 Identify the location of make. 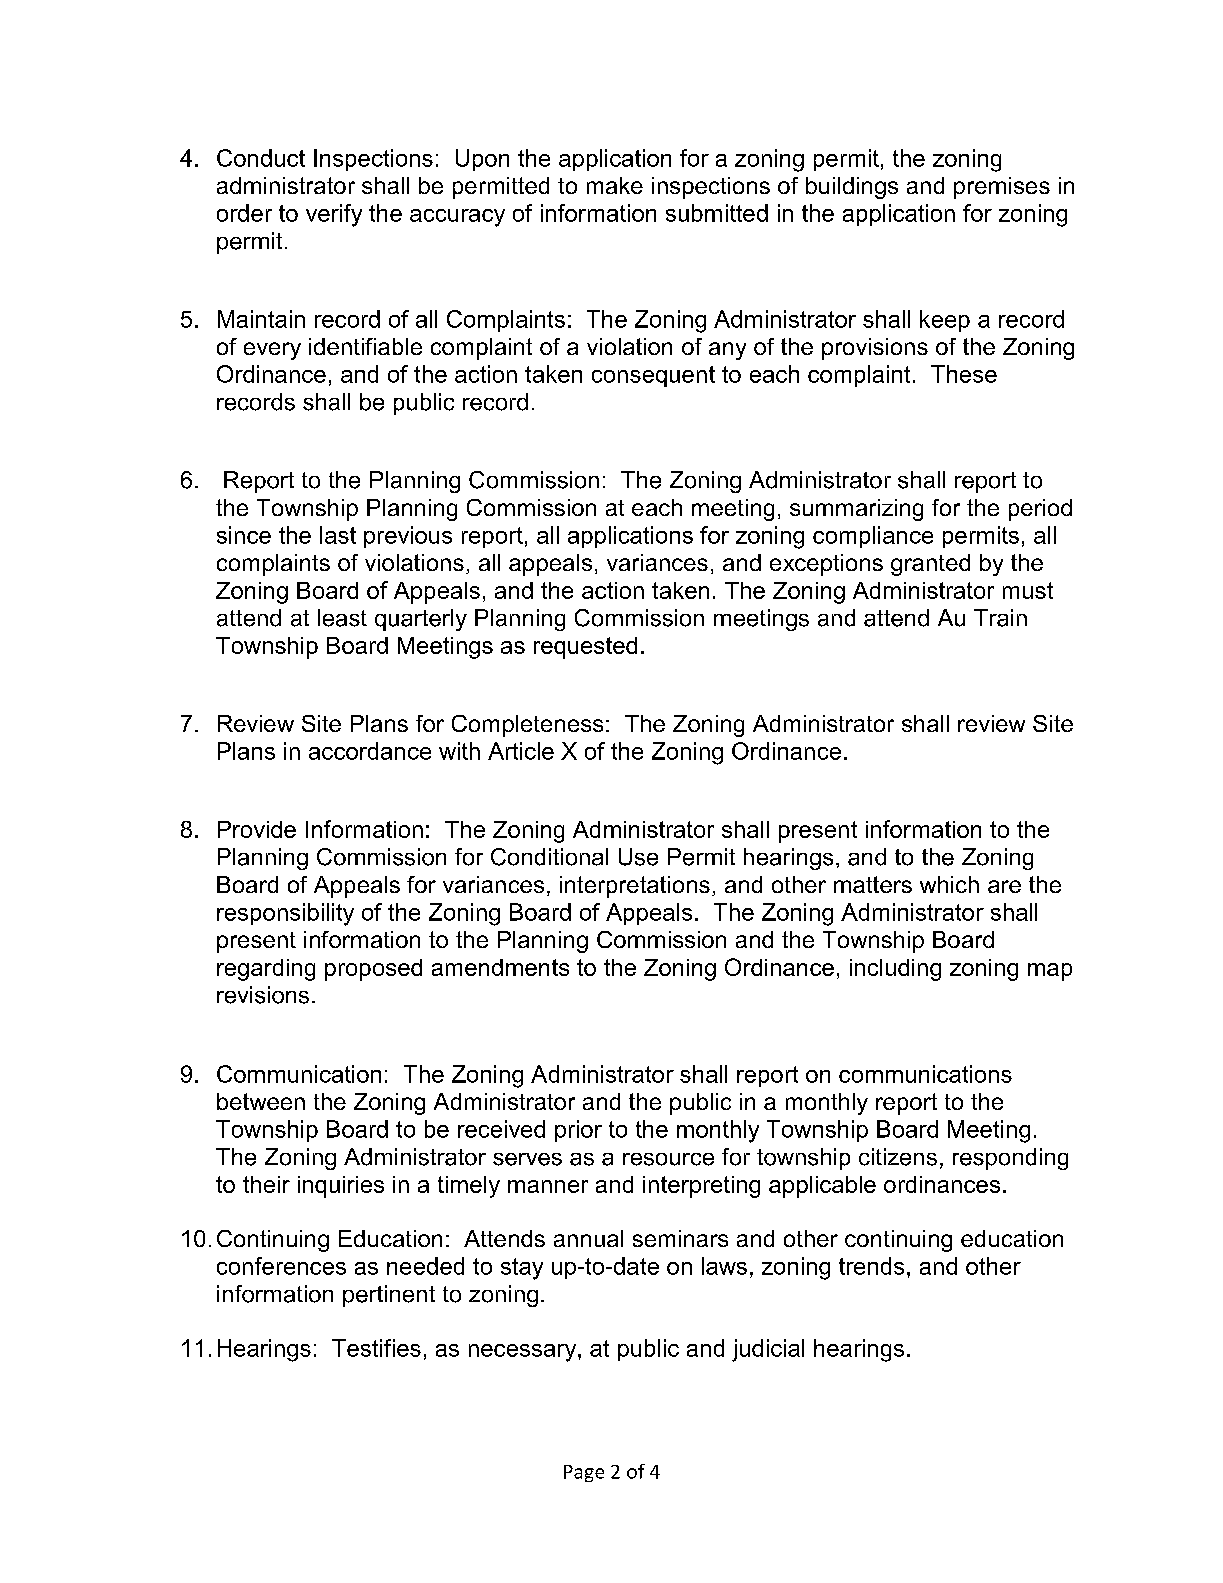
(615, 185).
